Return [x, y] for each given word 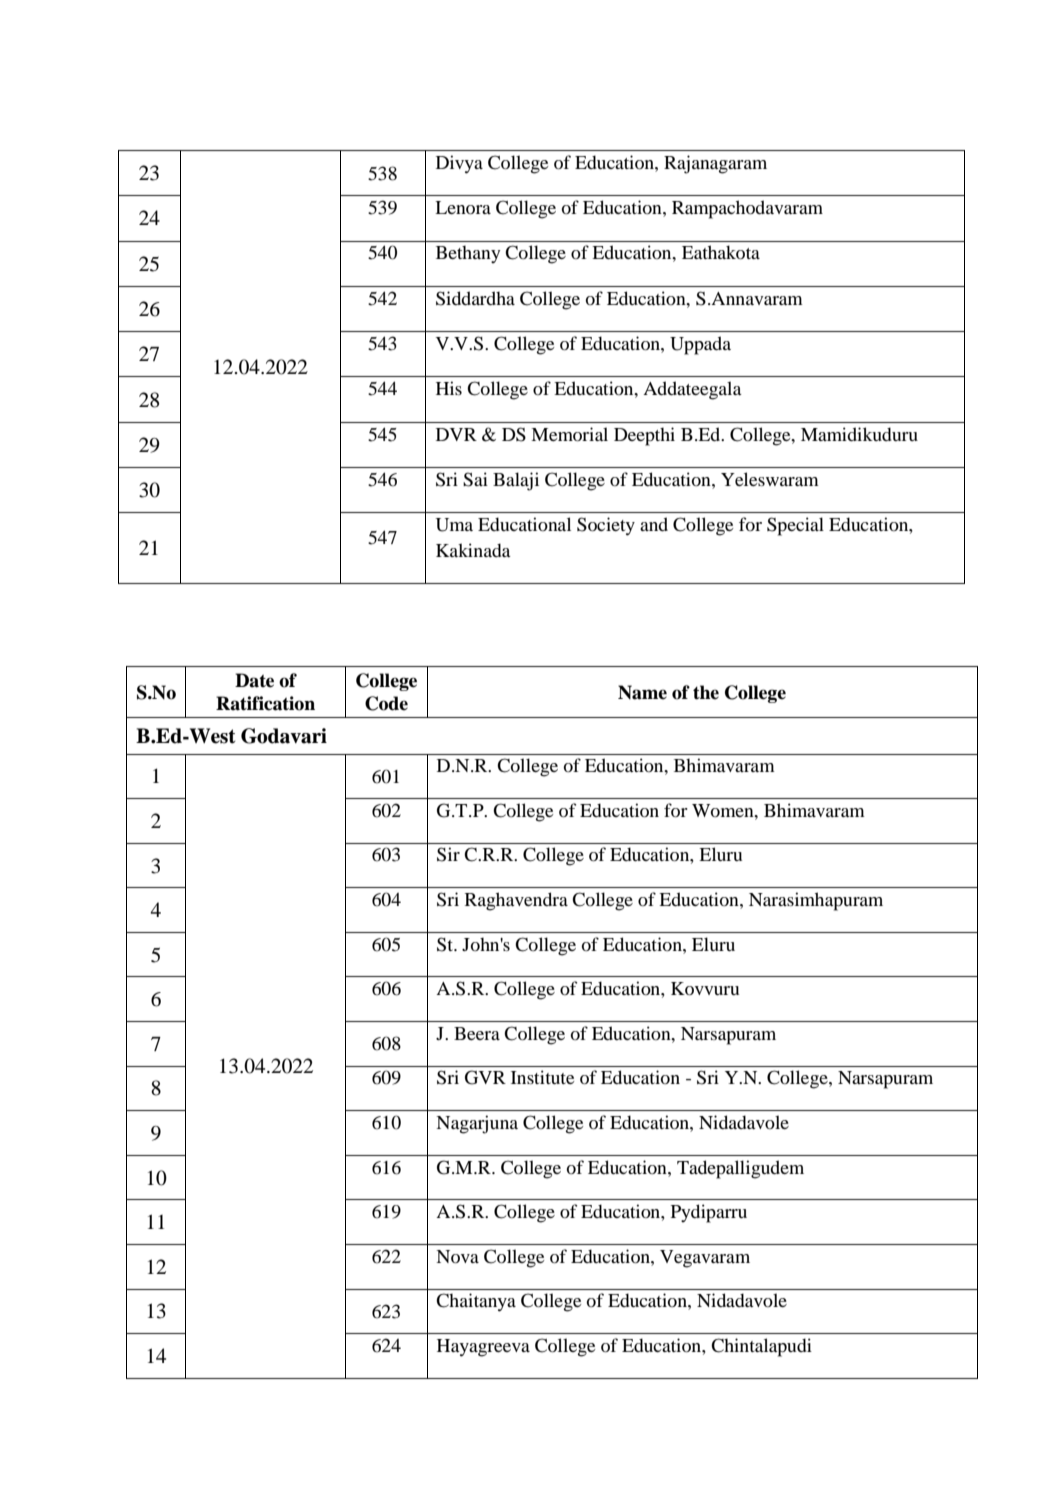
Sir [448, 854]
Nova [457, 1256]
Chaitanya [476, 1302]
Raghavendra [516, 901]
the [706, 692]
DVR [456, 434]
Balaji [516, 481]
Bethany [468, 254]
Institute [542, 1077]
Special [795, 526]
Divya [459, 164]
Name [642, 692]
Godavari [284, 736]
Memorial [569, 434]
